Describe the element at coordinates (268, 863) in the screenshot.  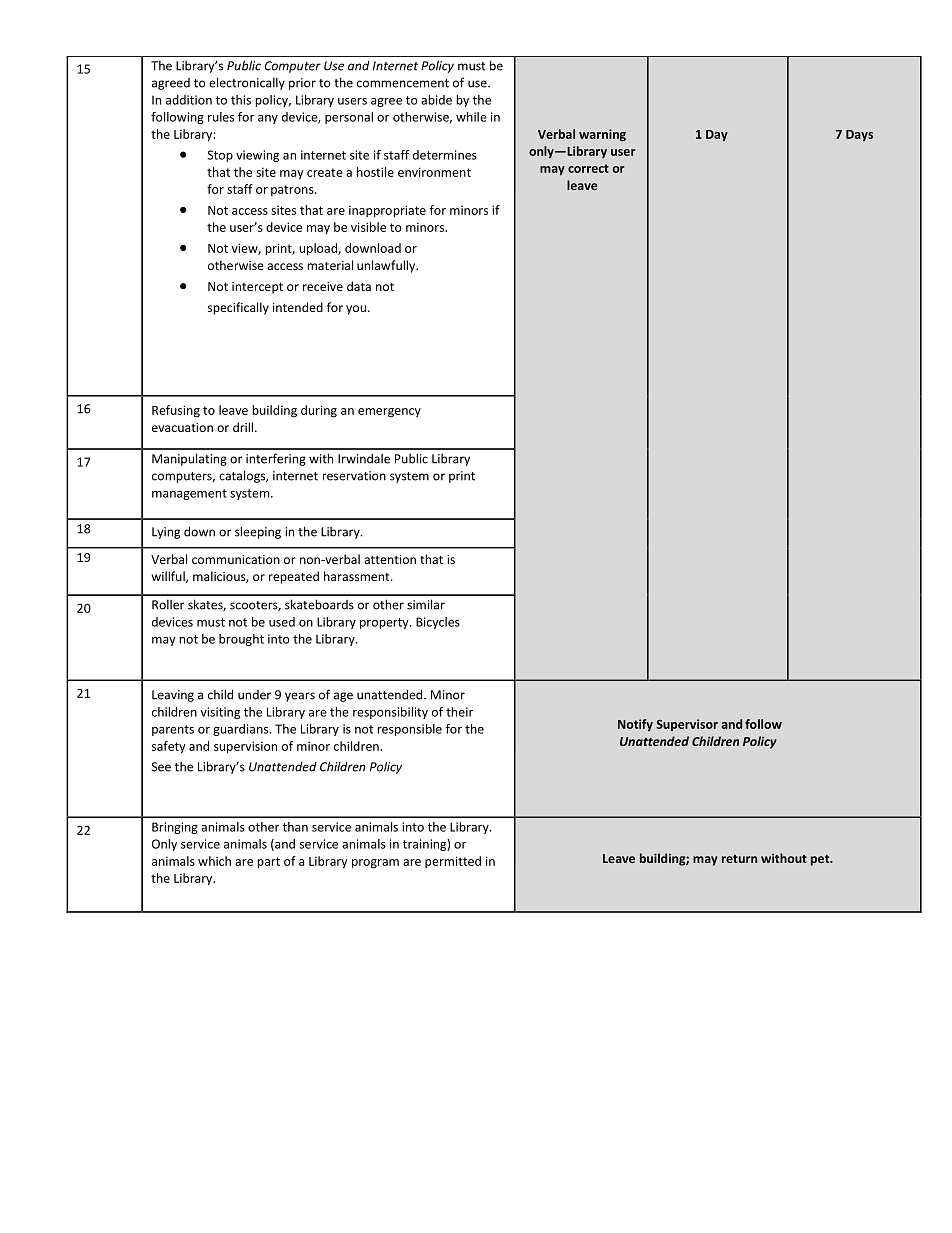
I see `part` at that location.
